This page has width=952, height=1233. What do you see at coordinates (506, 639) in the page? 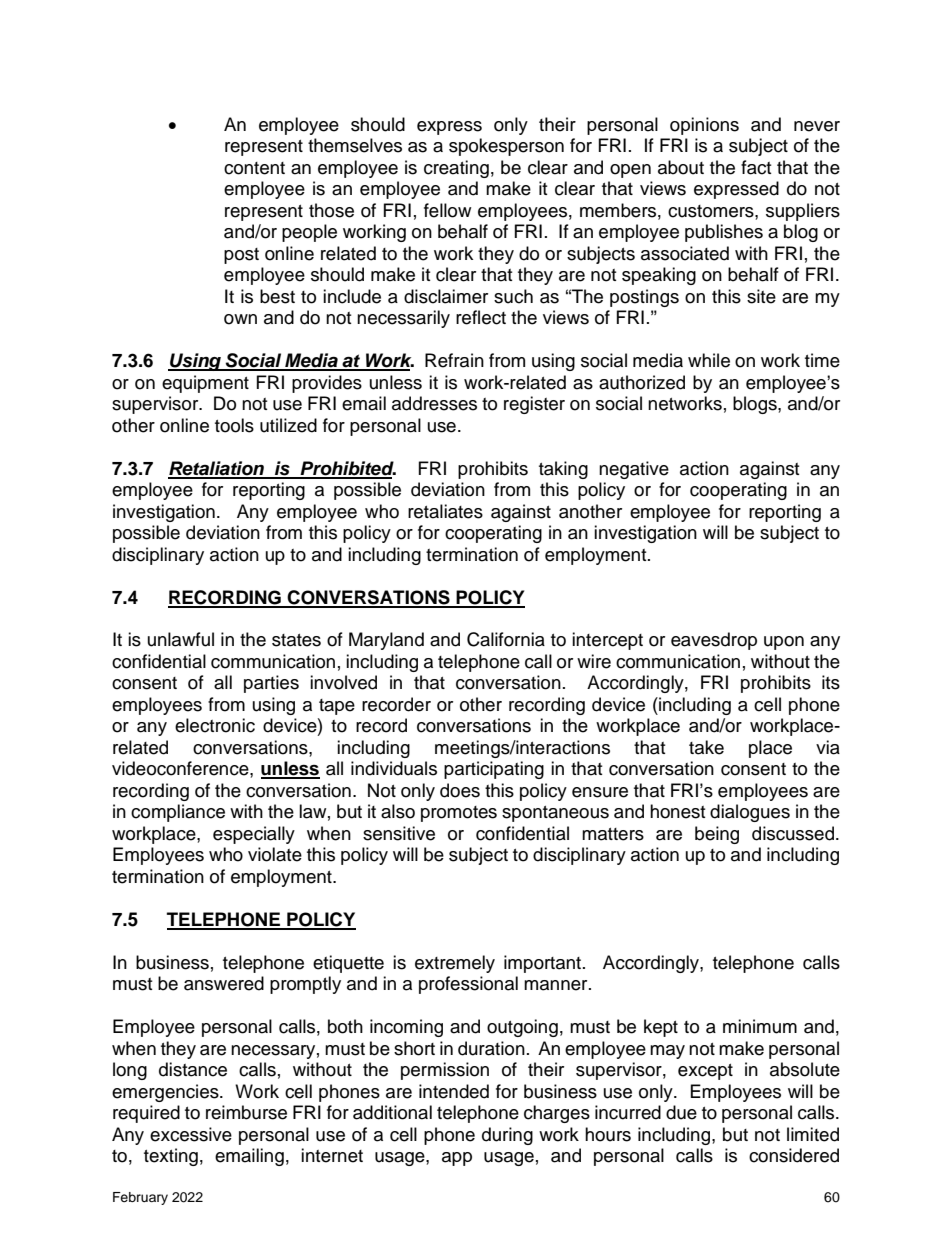
I see `California` at bounding box center [506, 639].
